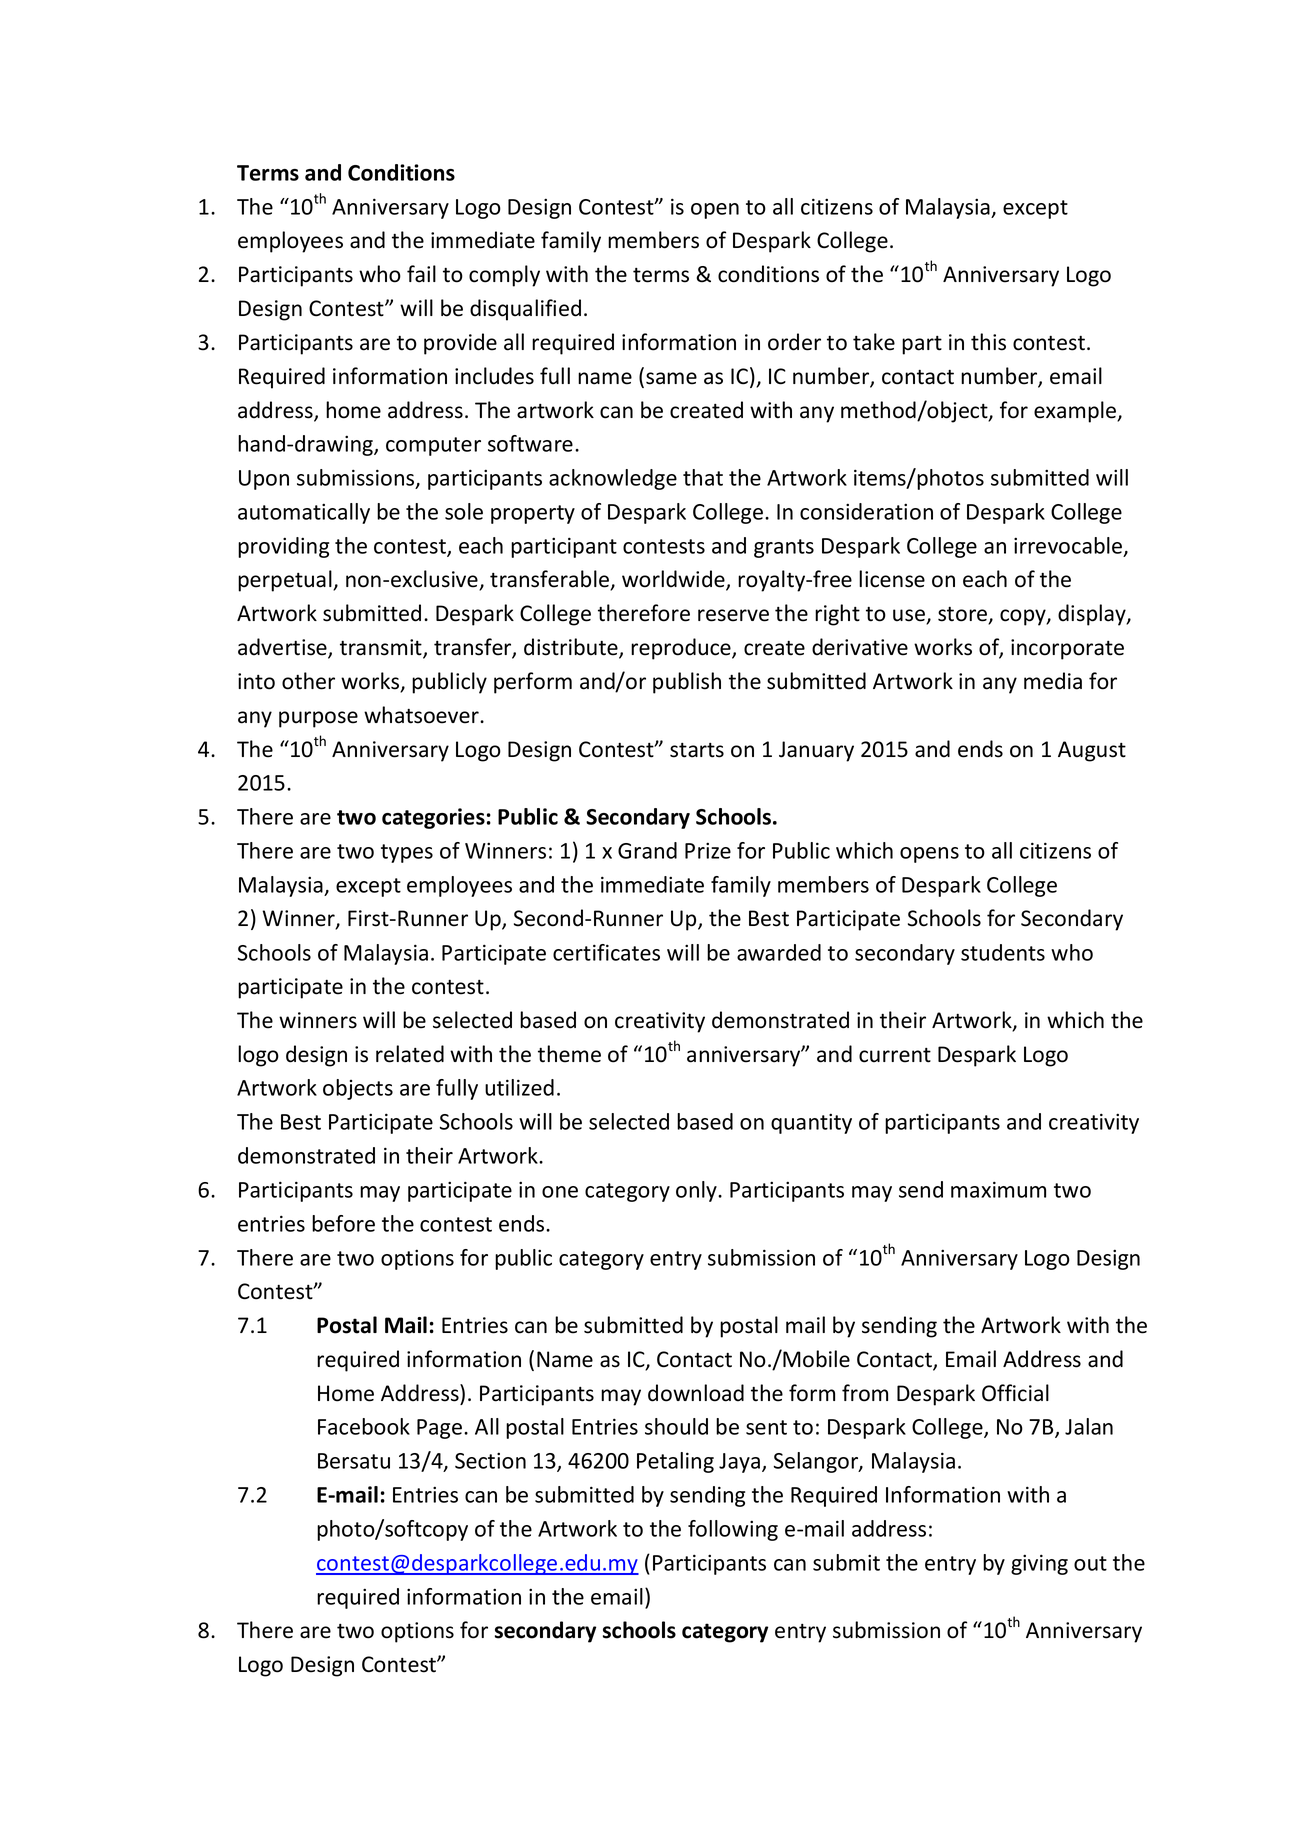  What do you see at coordinates (421, 274) in the screenshot?
I see `fail` at bounding box center [421, 274].
